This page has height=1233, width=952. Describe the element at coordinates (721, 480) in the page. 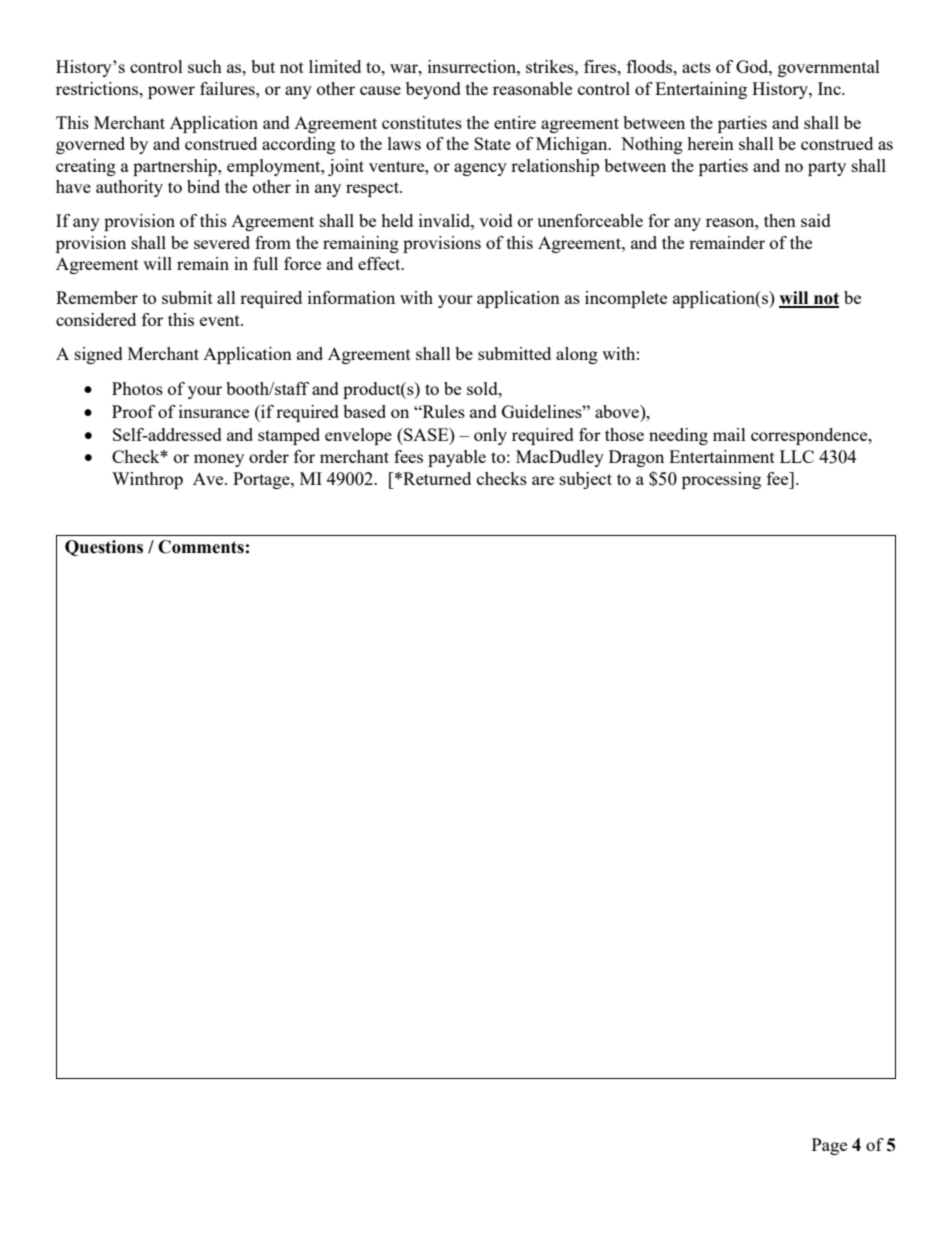

I see `processing` at that location.
